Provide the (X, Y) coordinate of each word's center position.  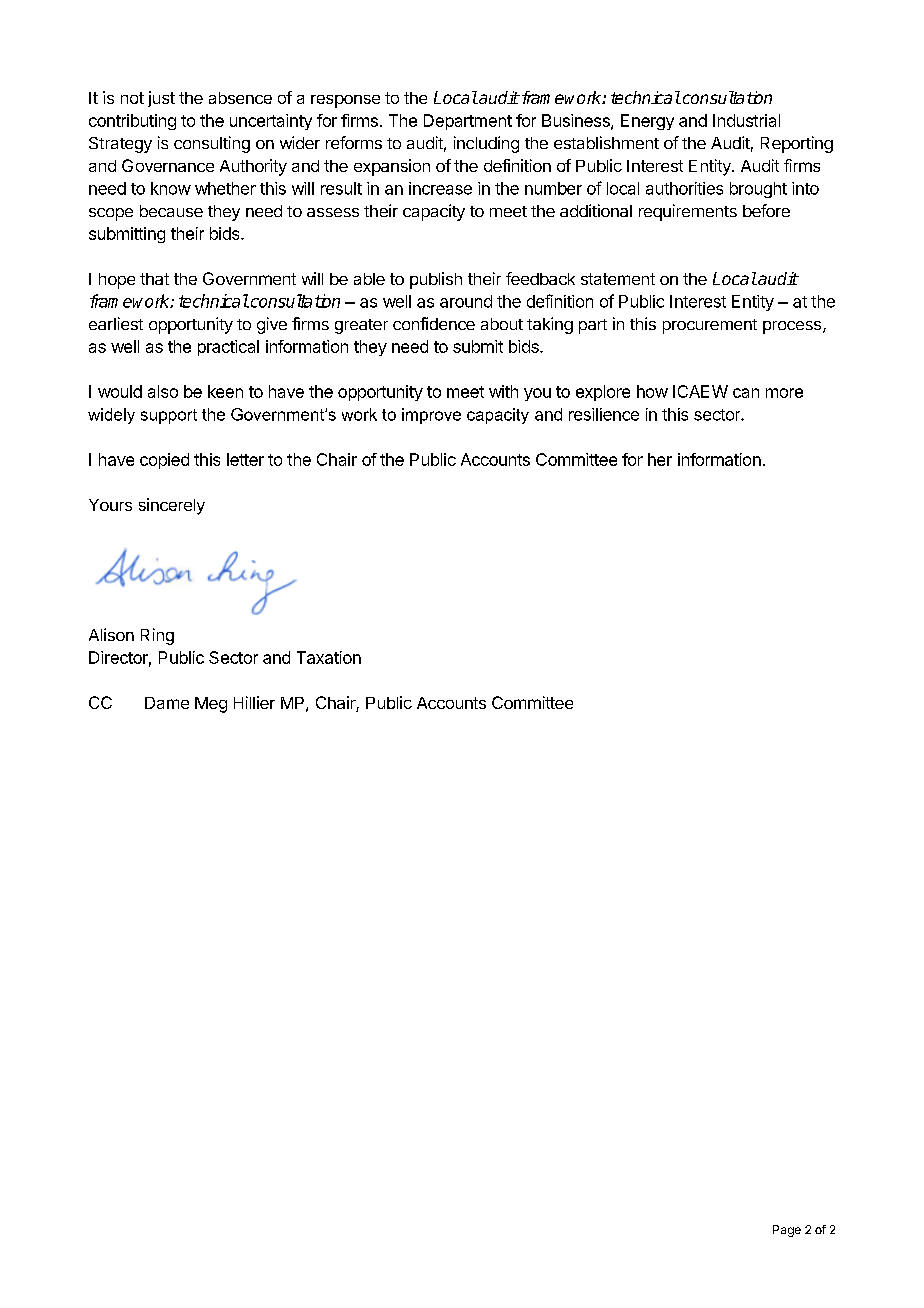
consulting (212, 144)
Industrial (746, 120)
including (486, 144)
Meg (211, 705)
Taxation (329, 657)
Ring (157, 636)
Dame (167, 703)
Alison (111, 634)
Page (787, 1231)
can (746, 393)
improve (431, 416)
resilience (604, 414)
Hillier (254, 702)
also (163, 391)
